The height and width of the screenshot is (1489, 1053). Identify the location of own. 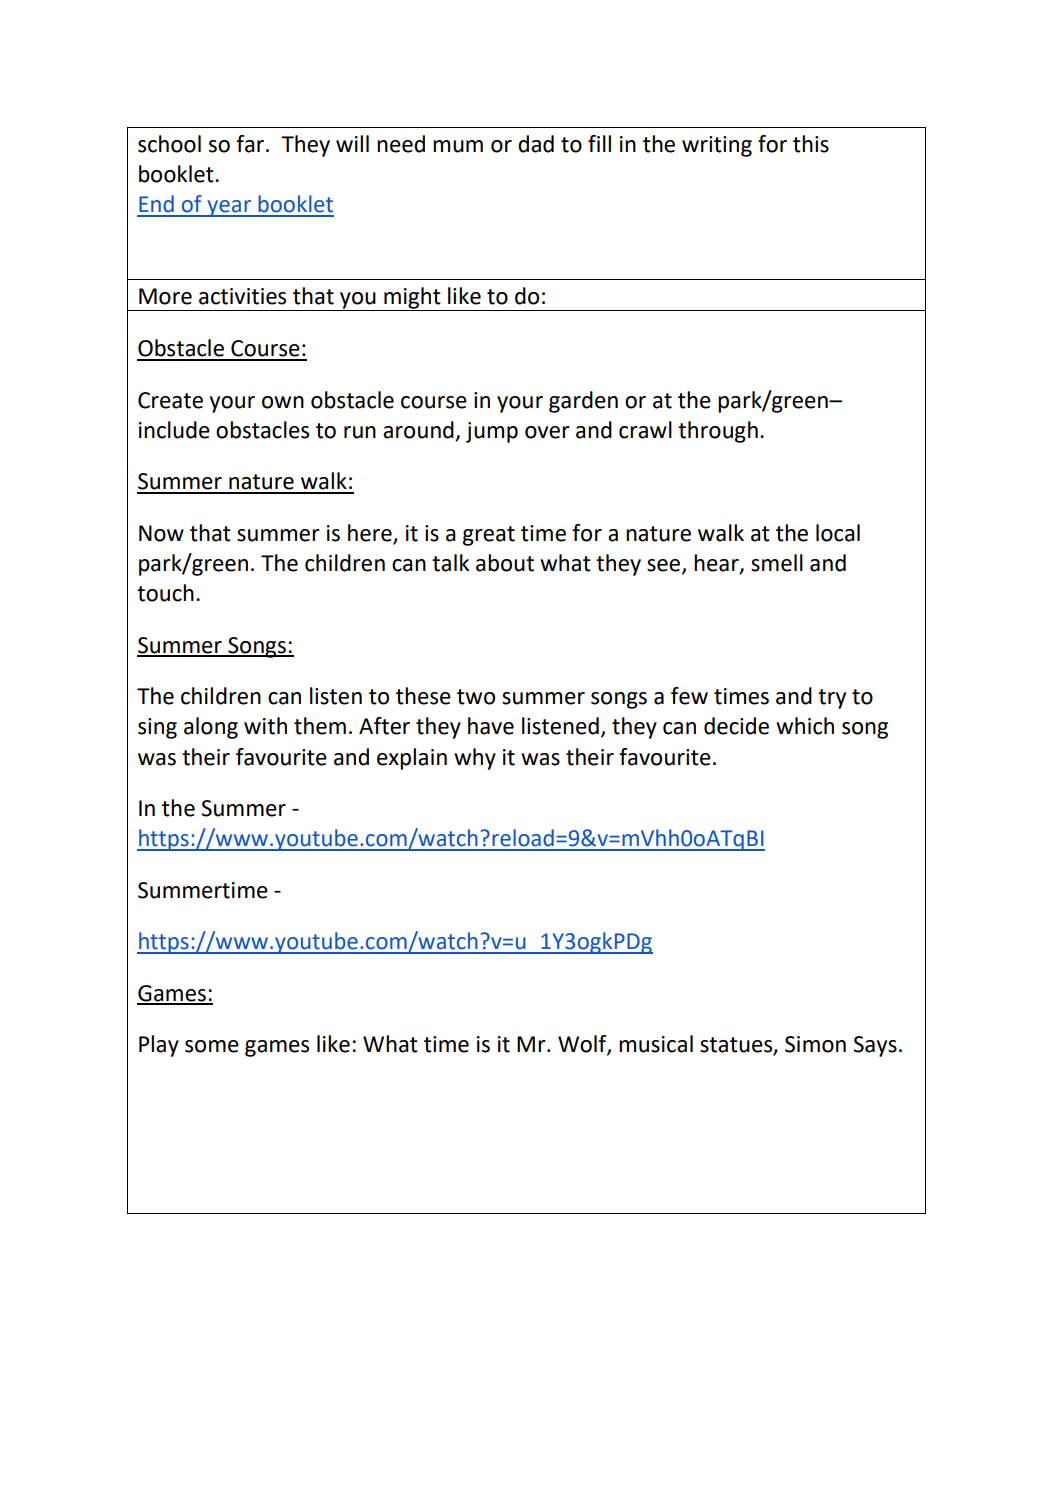
(283, 402).
